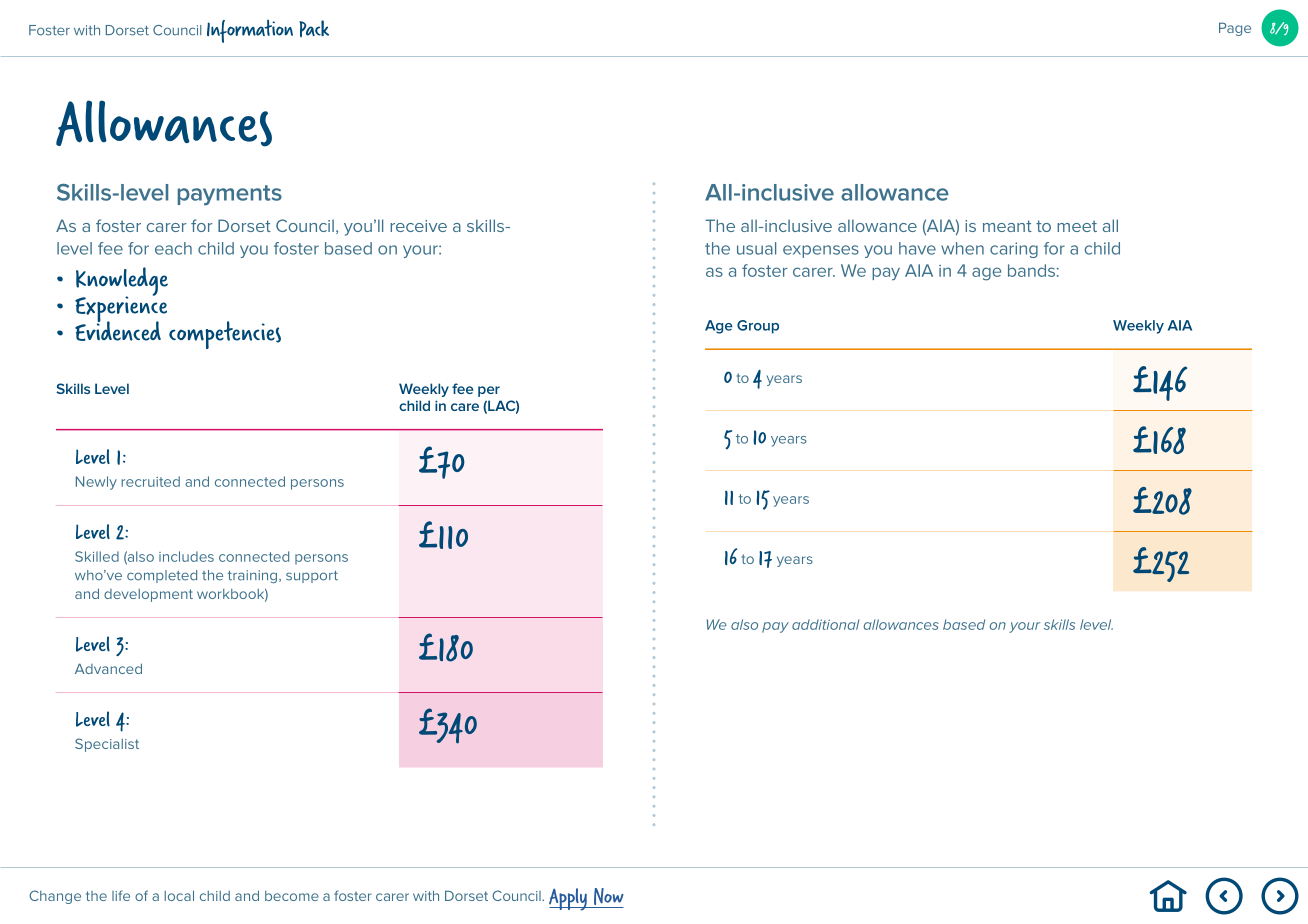 This document has height=924, width=1308. What do you see at coordinates (250, 31) in the document?
I see `Information` at bounding box center [250, 31].
